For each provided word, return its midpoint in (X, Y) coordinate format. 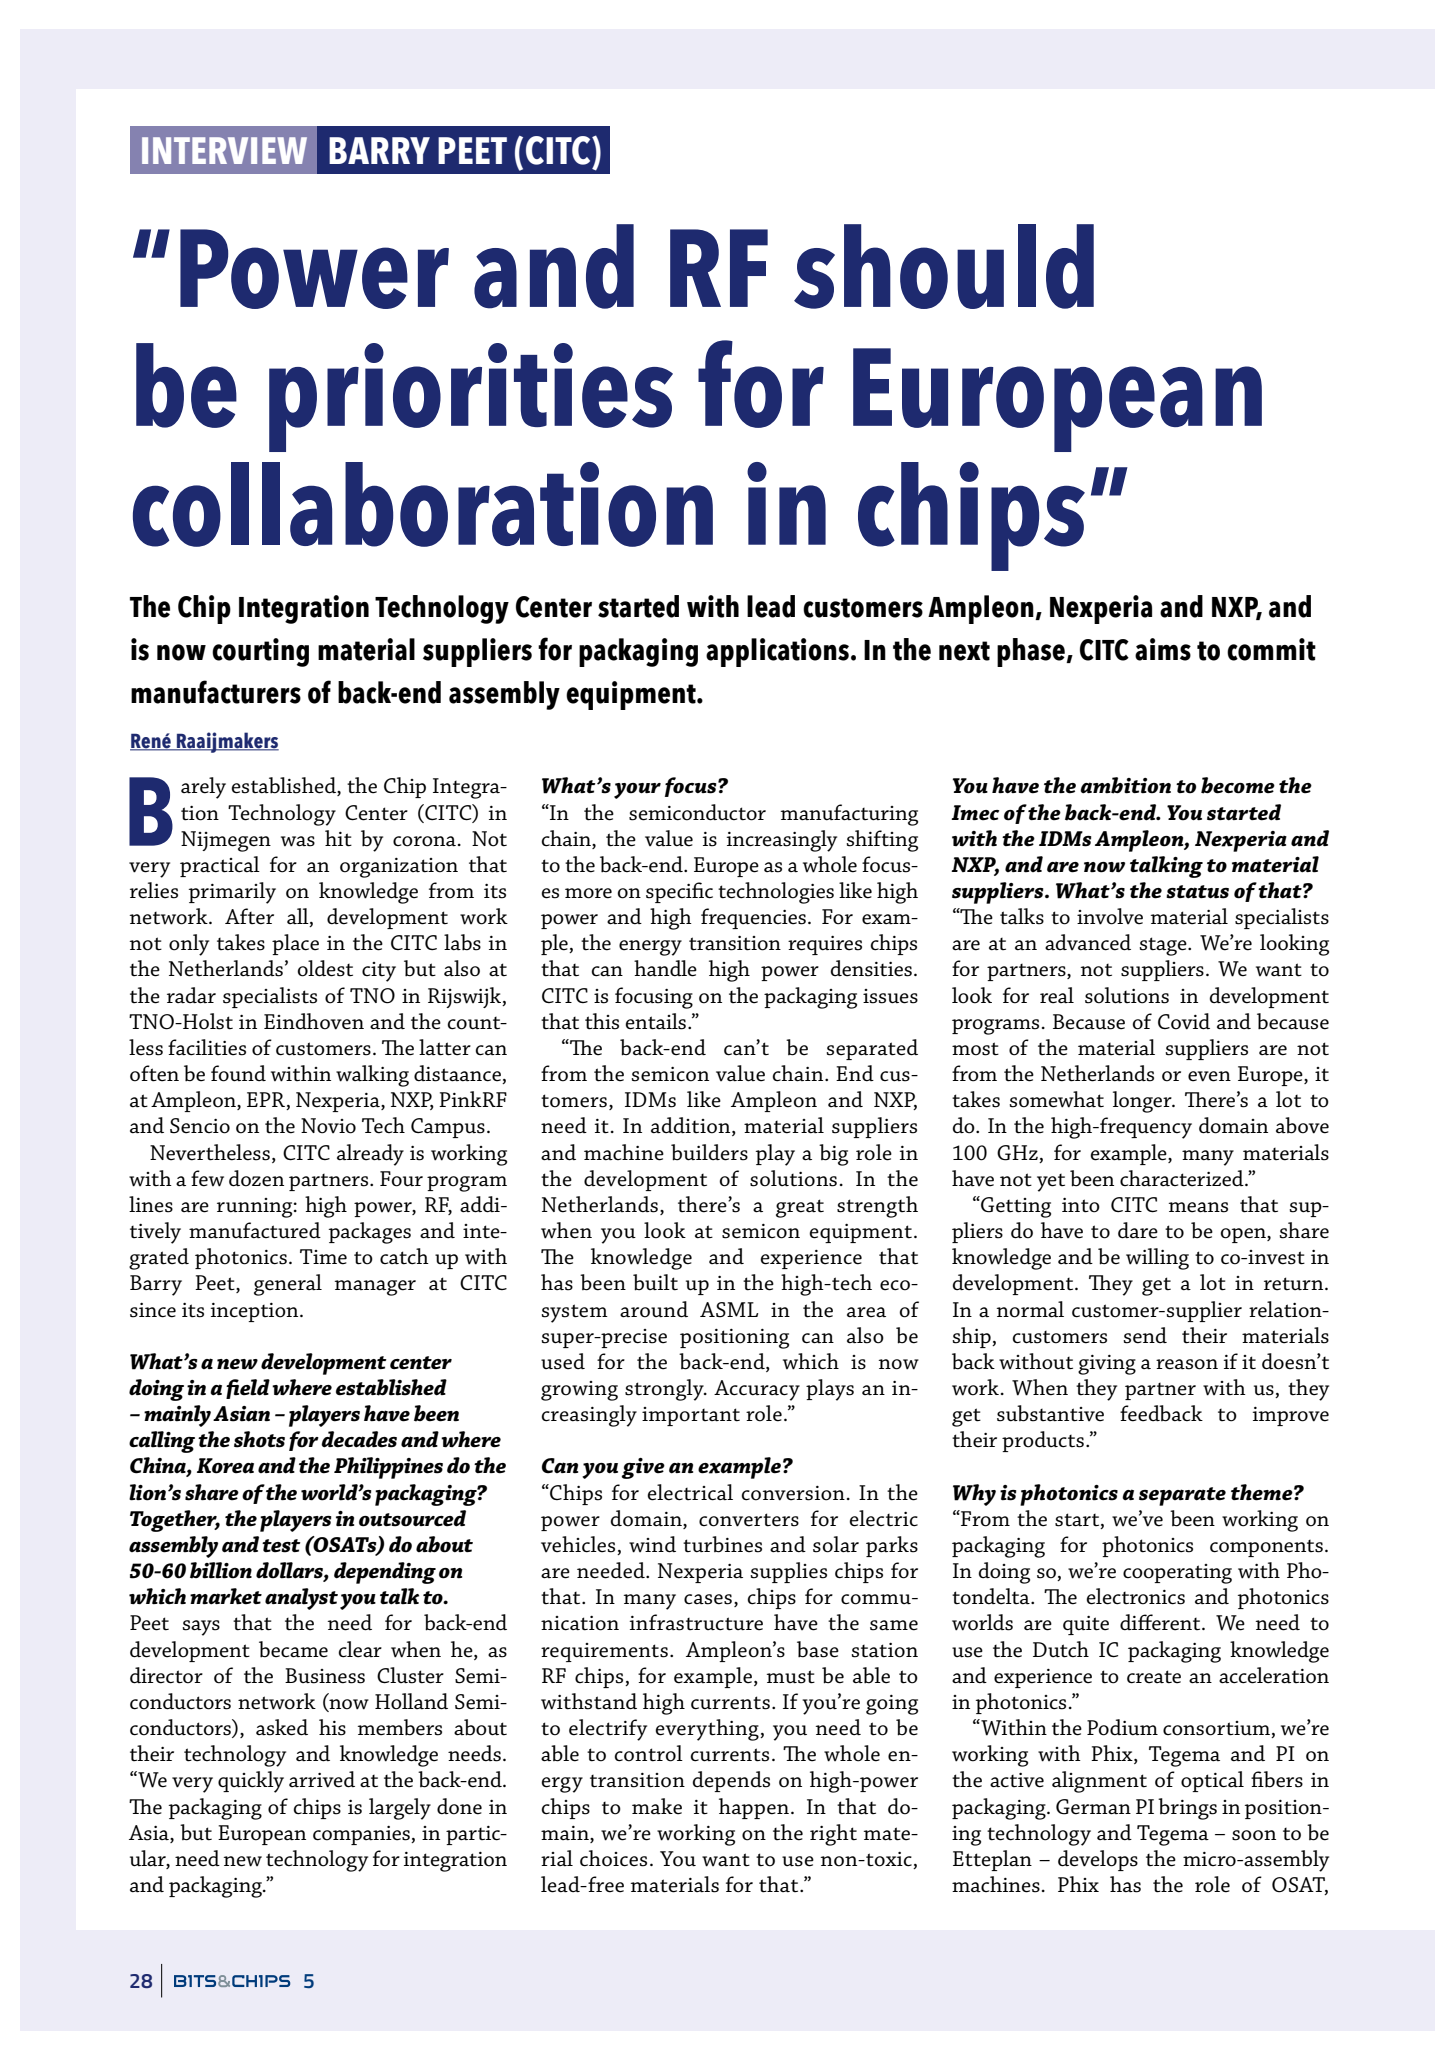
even (1209, 1076)
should (944, 266)
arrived (322, 1779)
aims (1163, 649)
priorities (471, 397)
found (238, 1073)
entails (655, 1021)
